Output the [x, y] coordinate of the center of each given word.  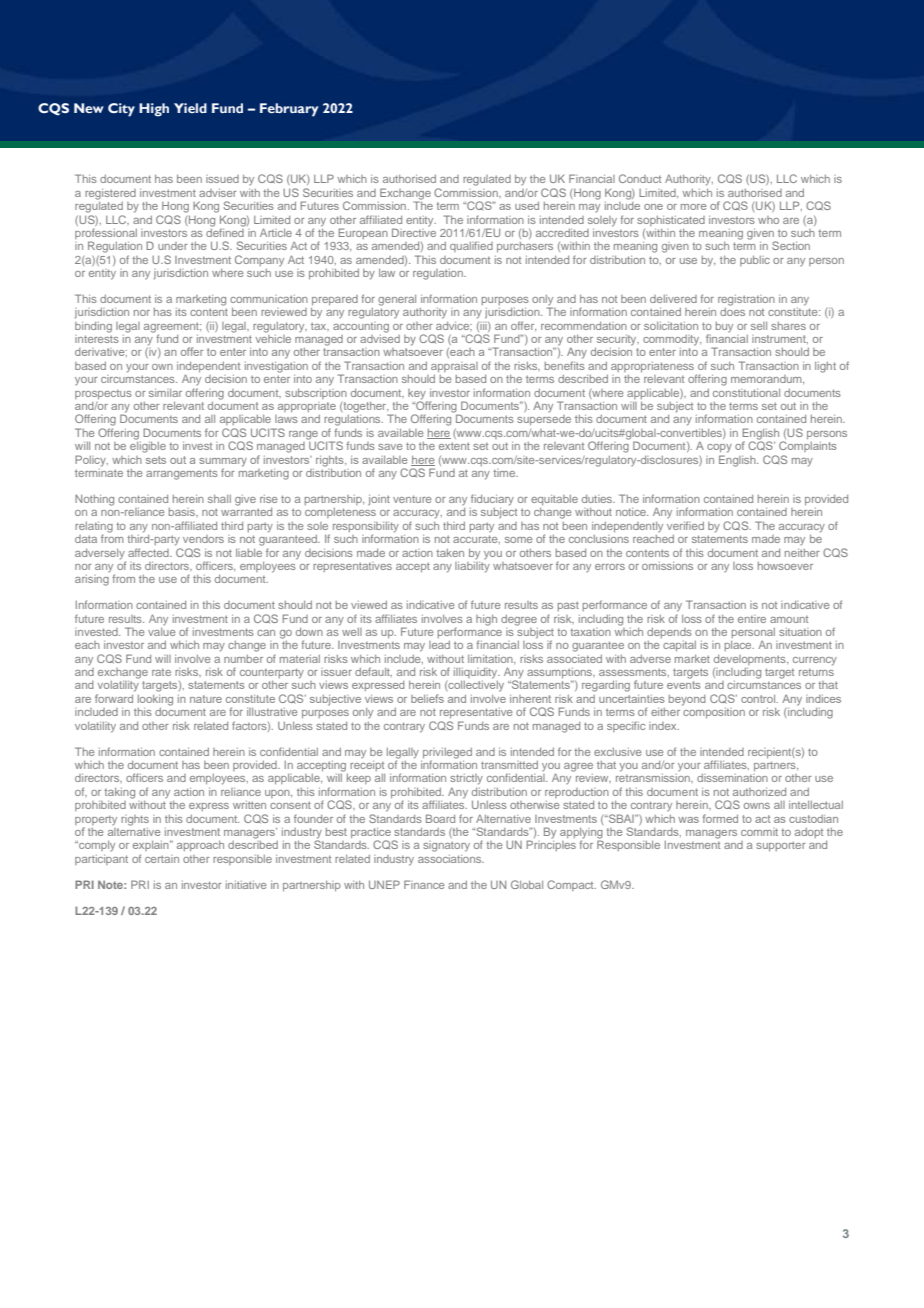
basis [183, 512]
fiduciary [492, 500]
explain [152, 846]
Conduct [640, 178]
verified [685, 525]
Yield [190, 108]
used [527, 206]
